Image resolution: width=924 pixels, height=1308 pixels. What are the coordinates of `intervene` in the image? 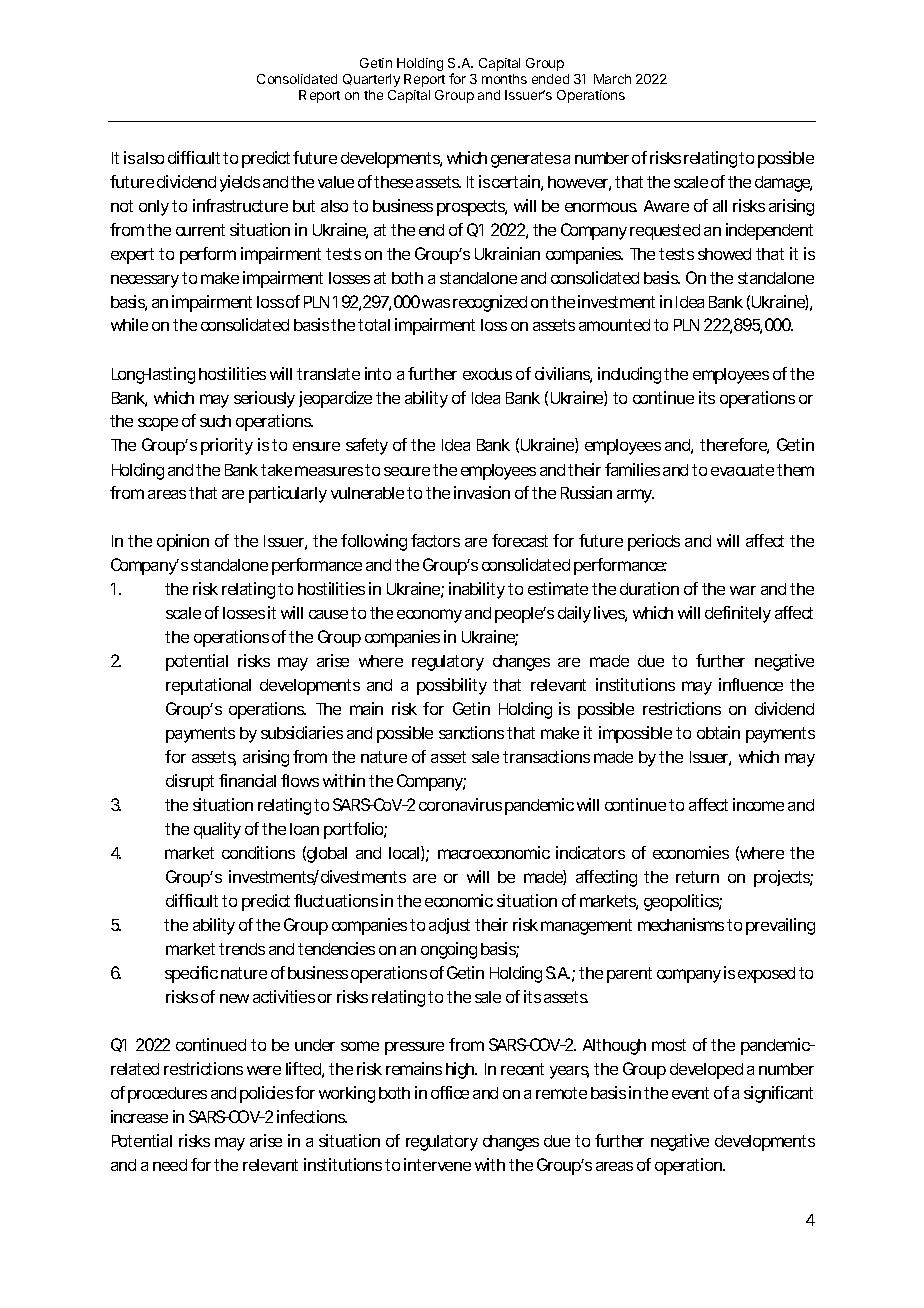 It's located at (437, 1164).
